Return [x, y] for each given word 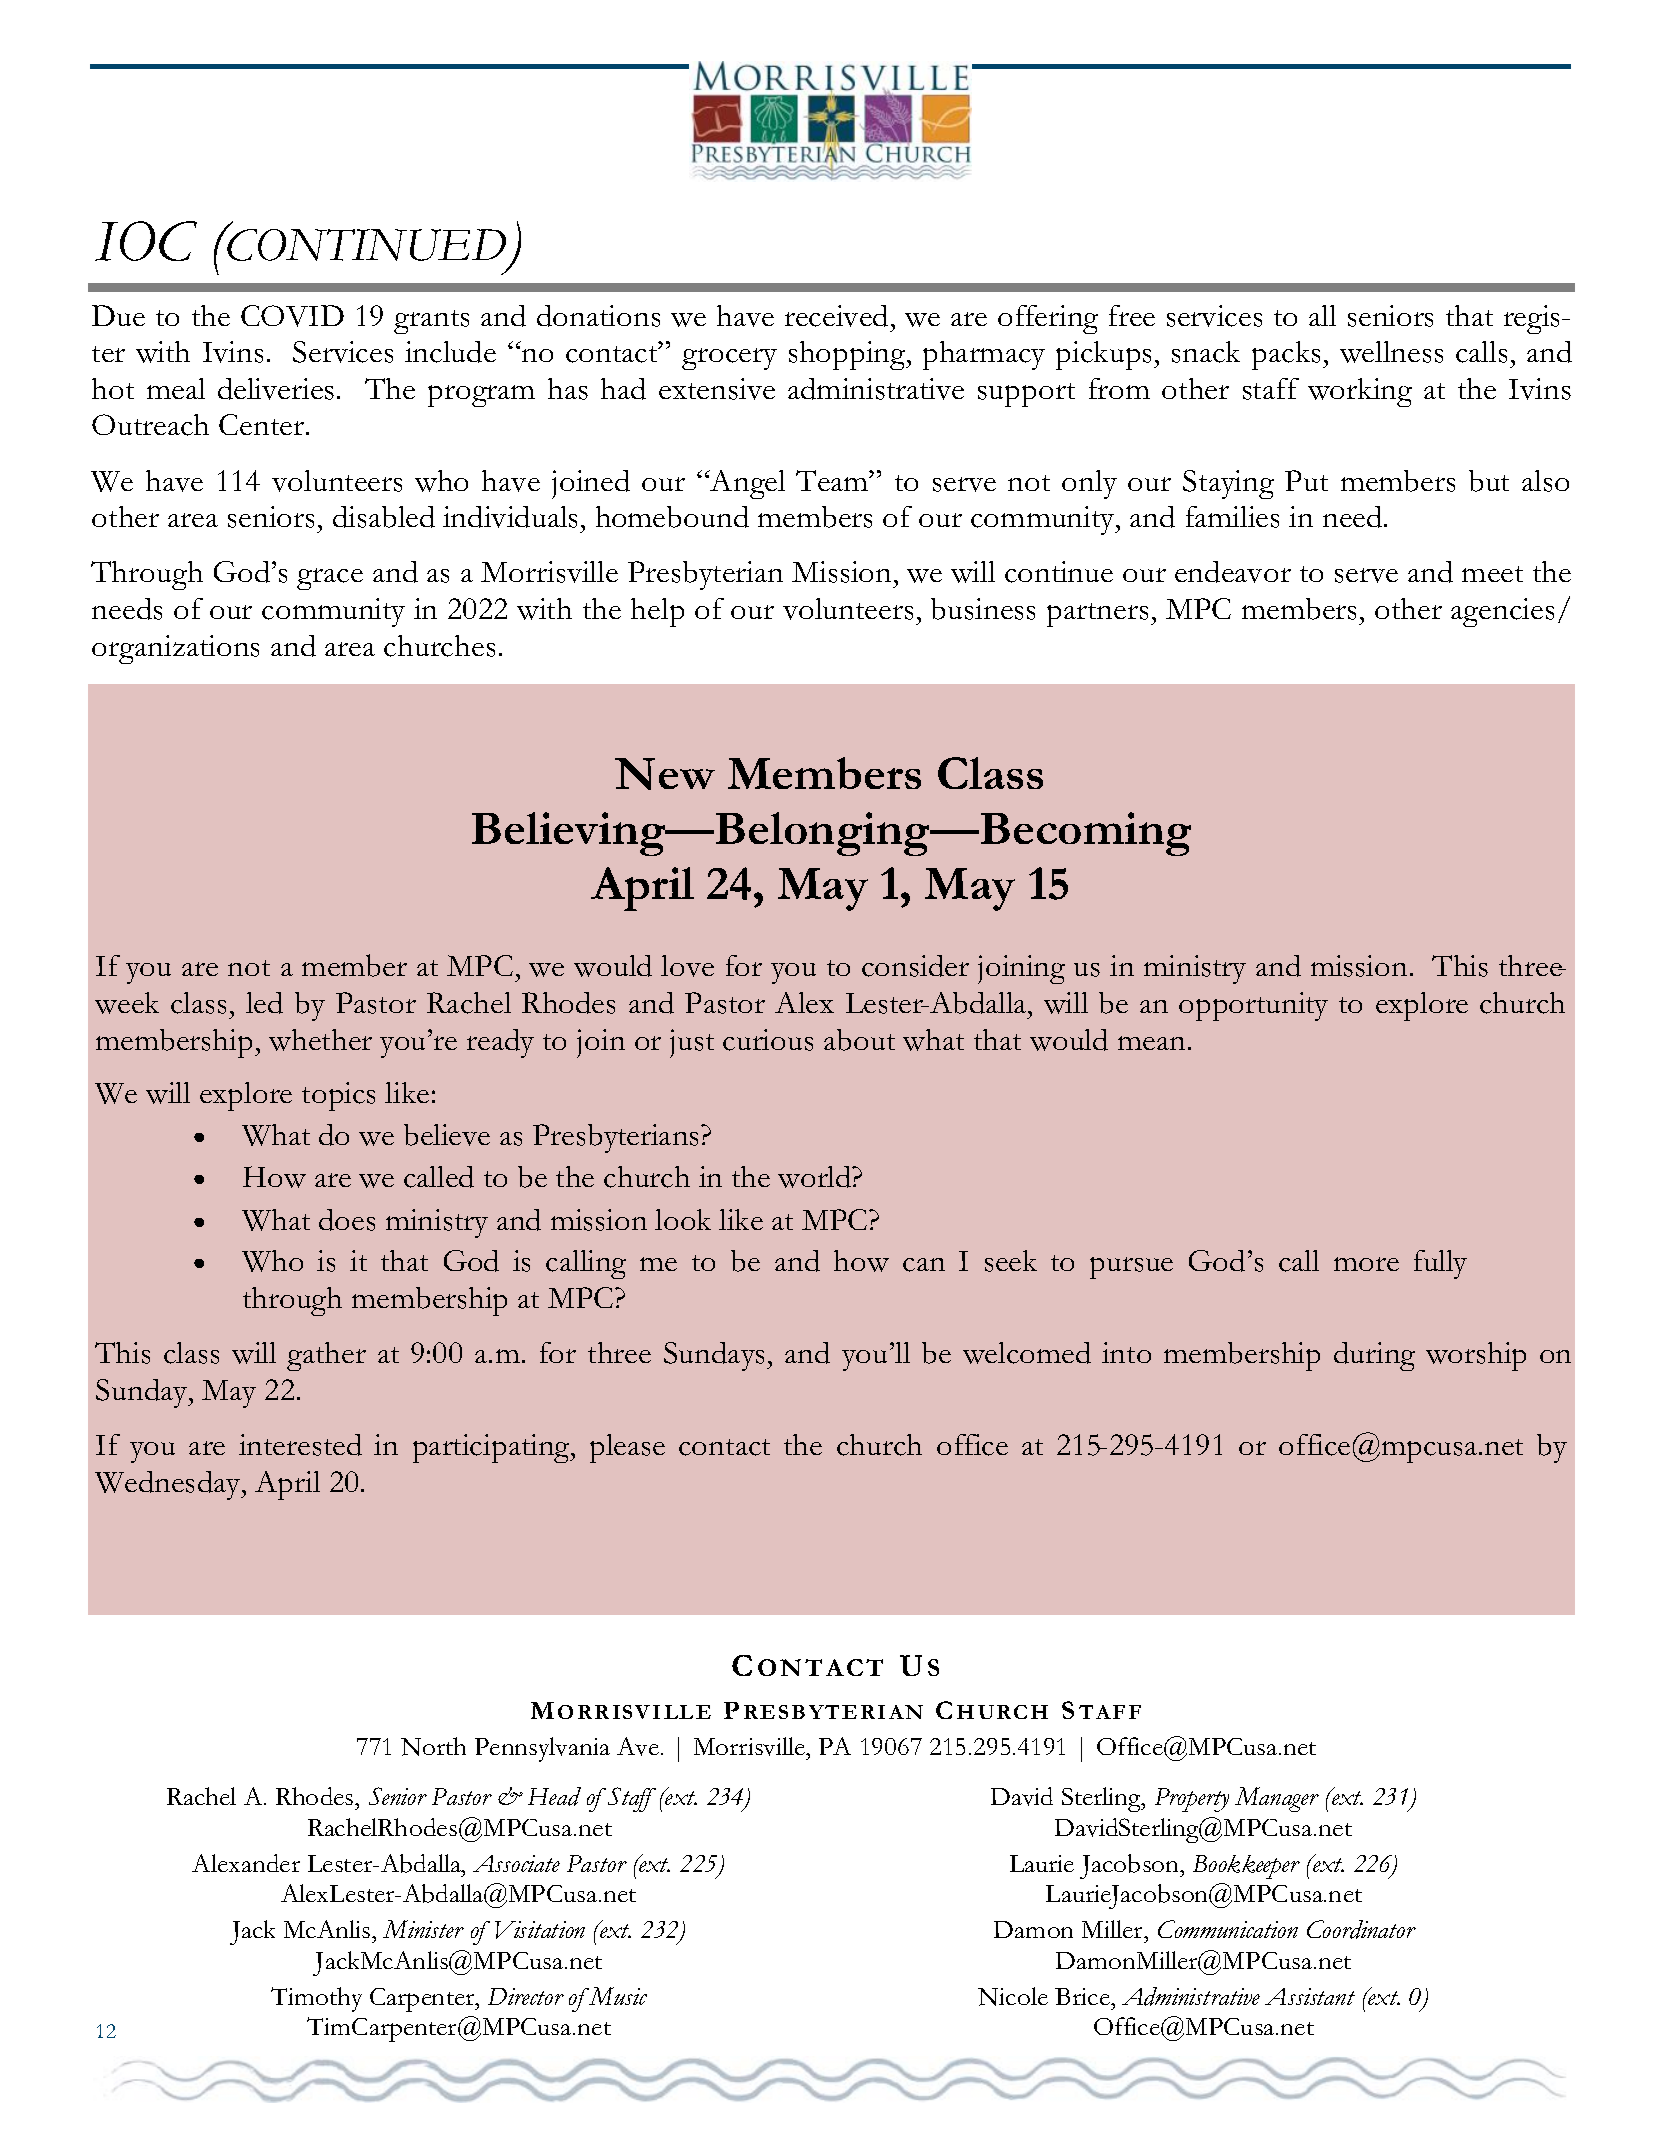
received [836, 316]
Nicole [1013, 1996]
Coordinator [1361, 1929]
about [859, 1040]
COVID [292, 316]
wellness [1391, 352]
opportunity [1253, 1006]
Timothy [316, 1999]
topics [338, 1096]
